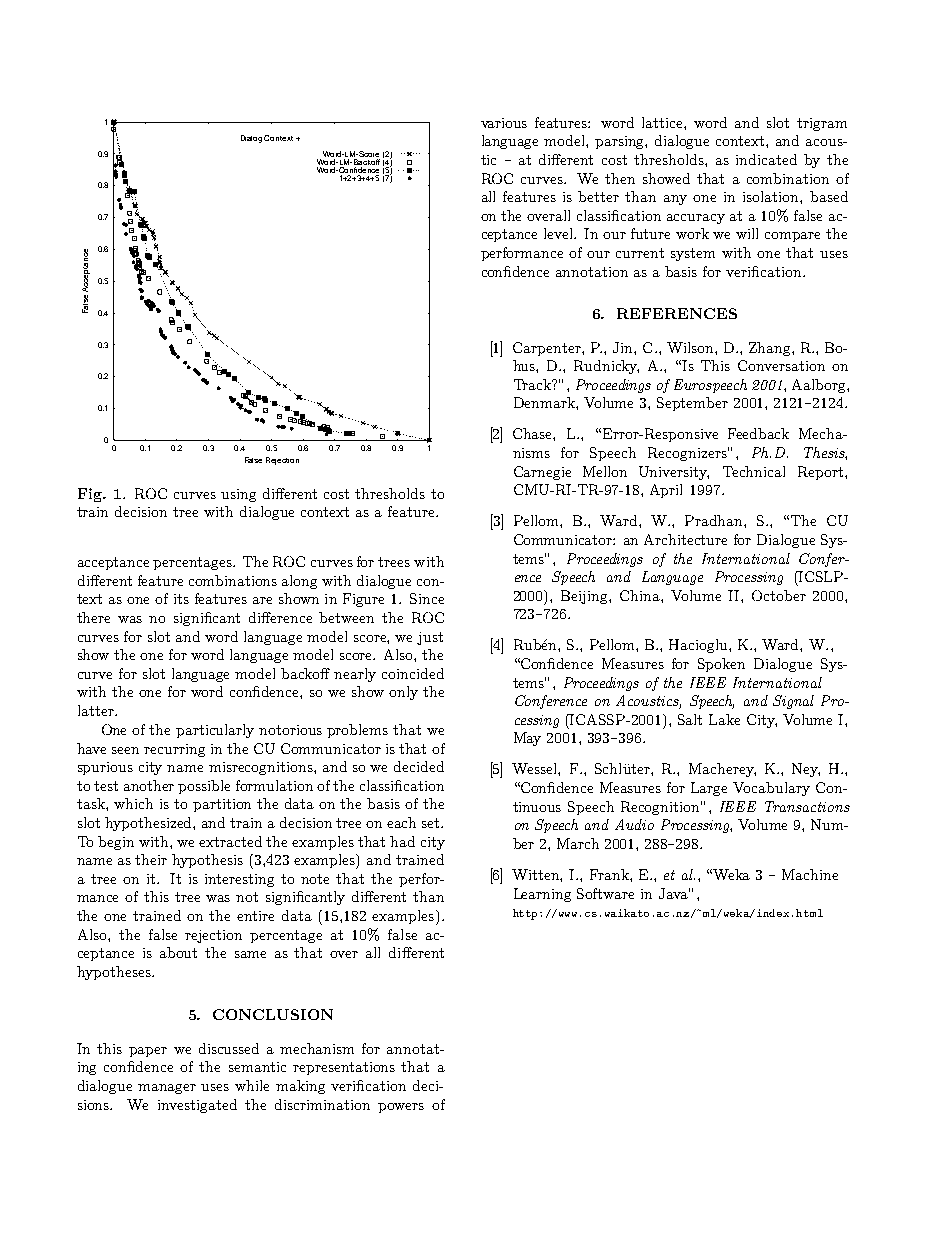 Image resolution: width=952 pixels, height=1233 pixels. Describe the element at coordinates (504, 123) in the screenshot. I see `various` at that location.
